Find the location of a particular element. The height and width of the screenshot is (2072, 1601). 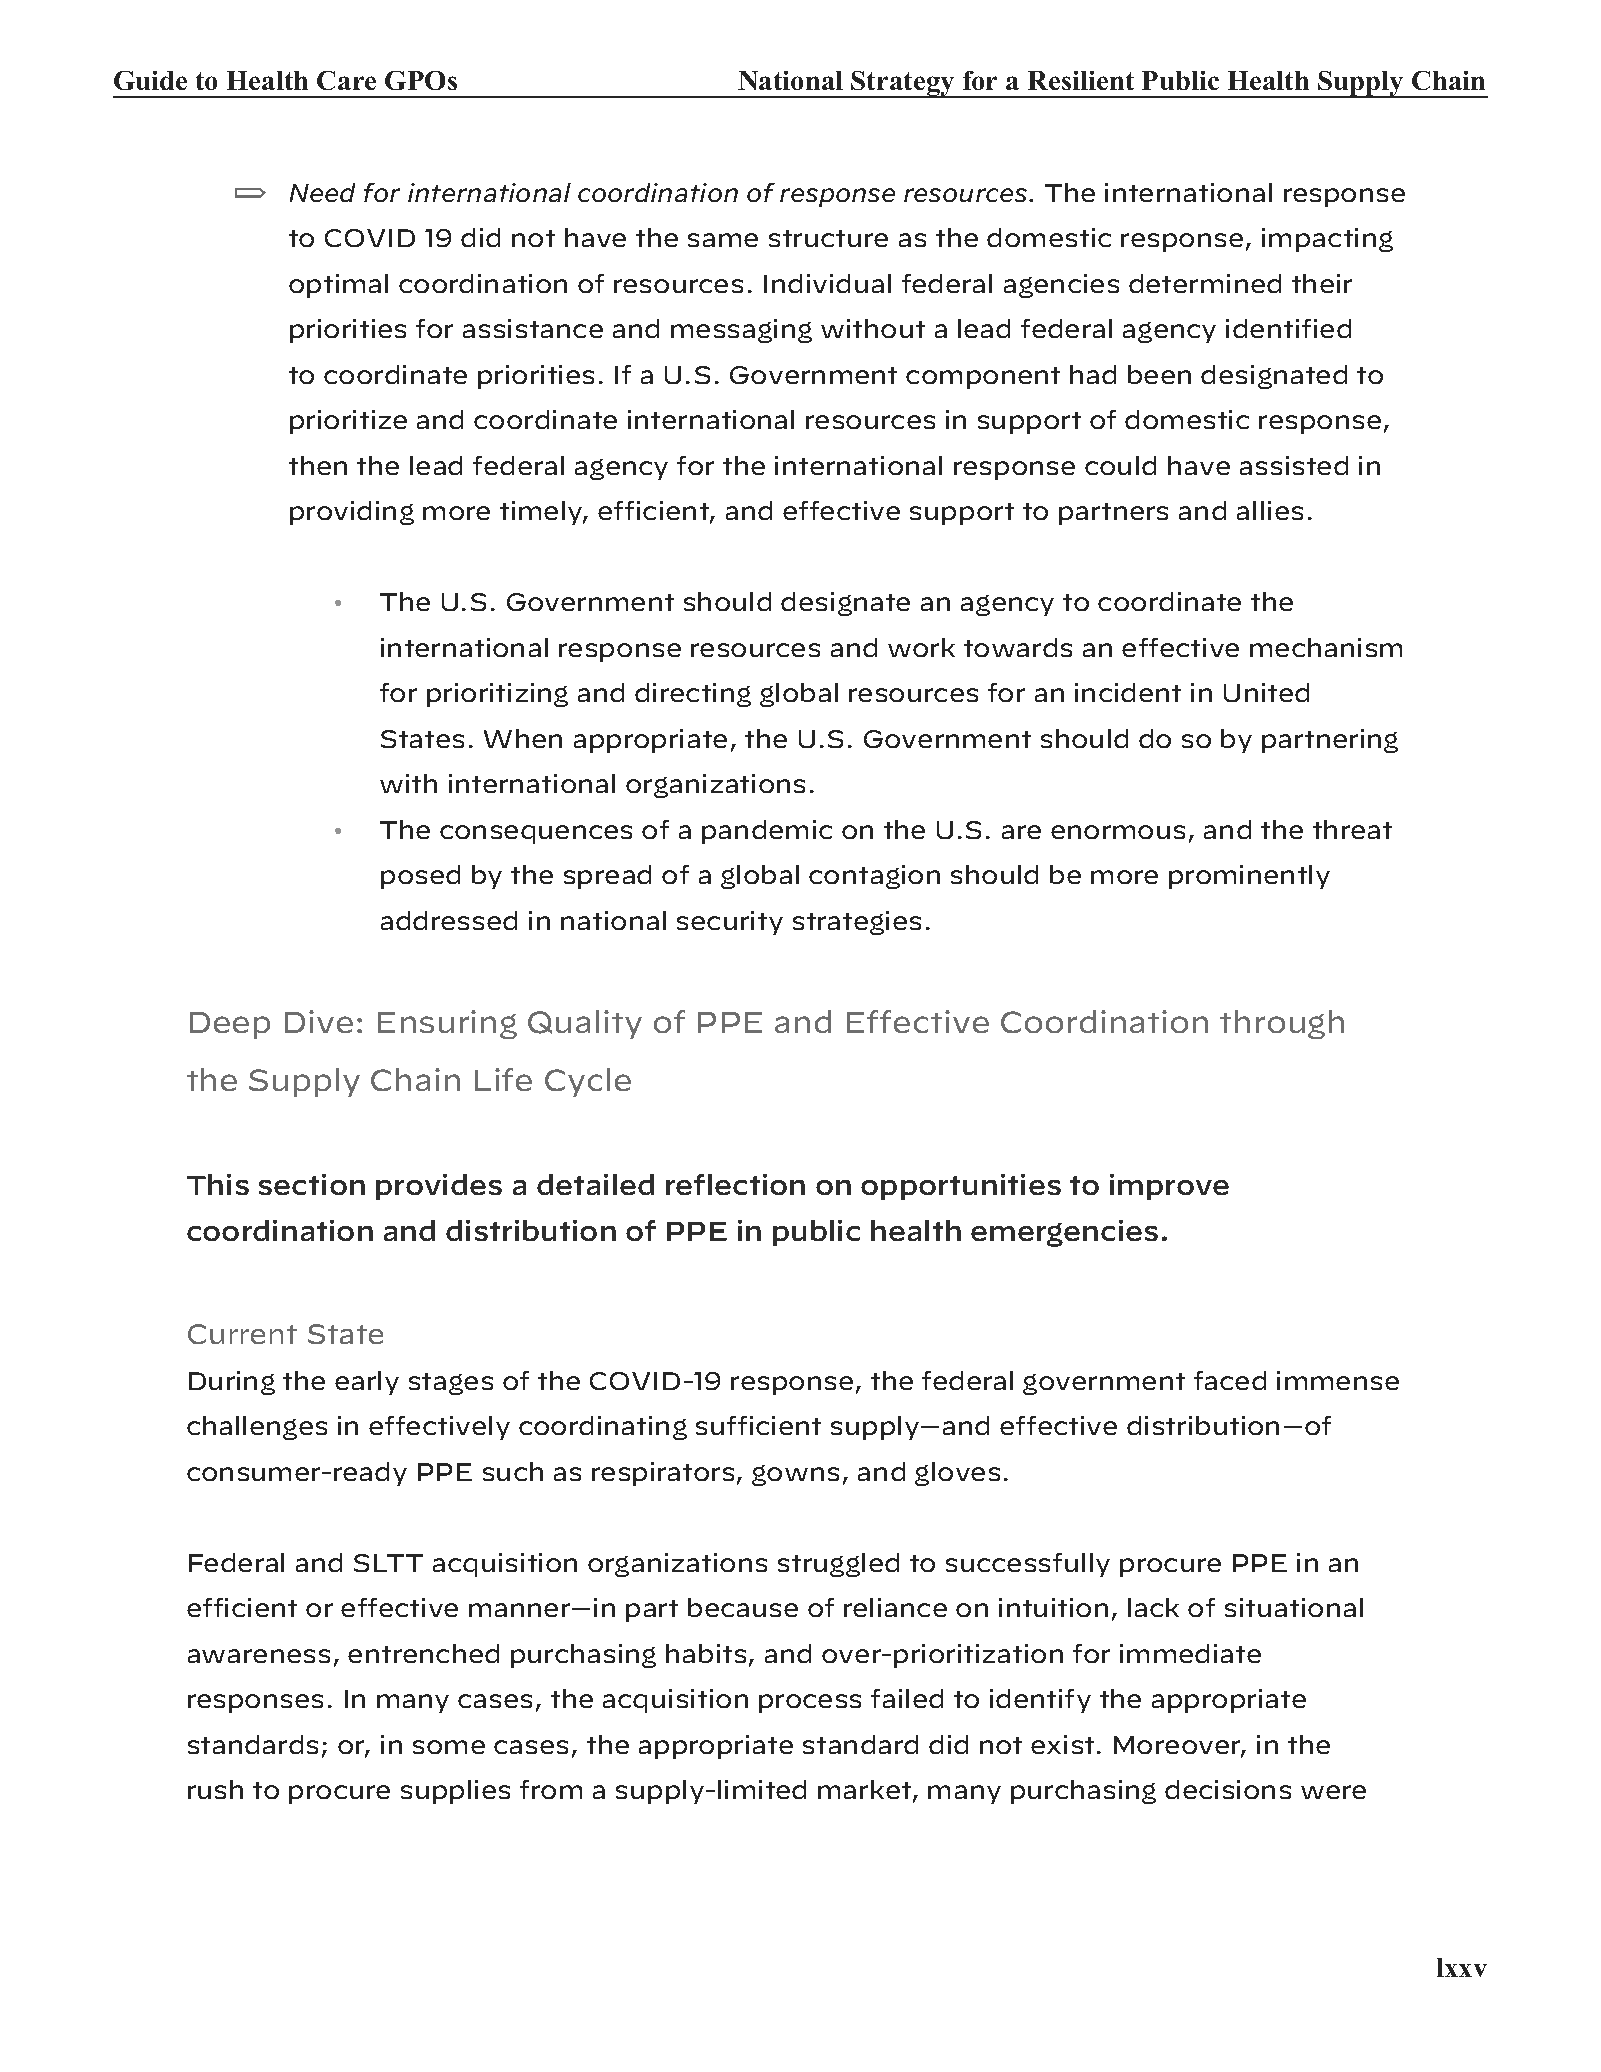

process is located at coordinates (810, 1703).
